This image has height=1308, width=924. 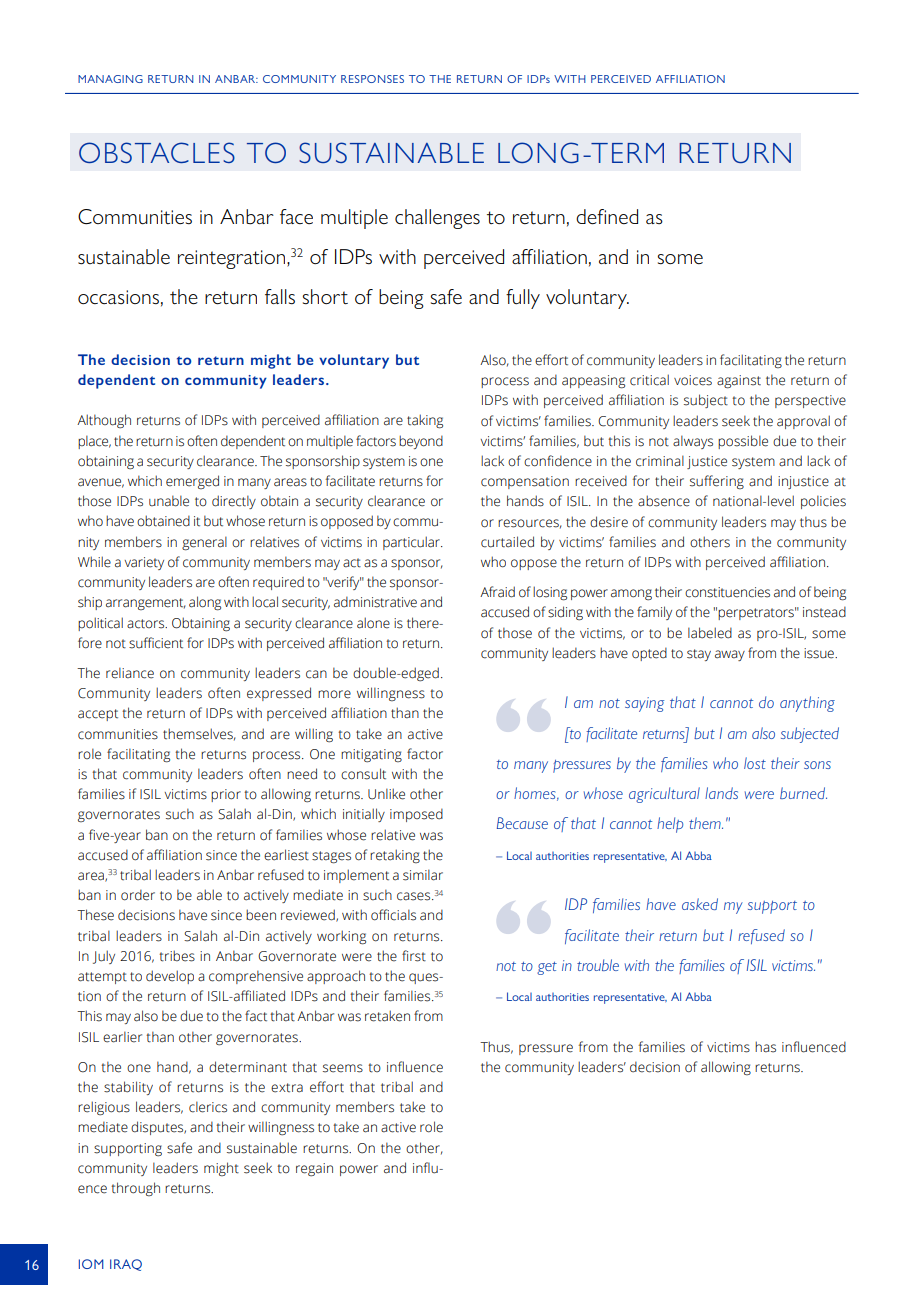 I want to click on defined, so click(x=607, y=217).
